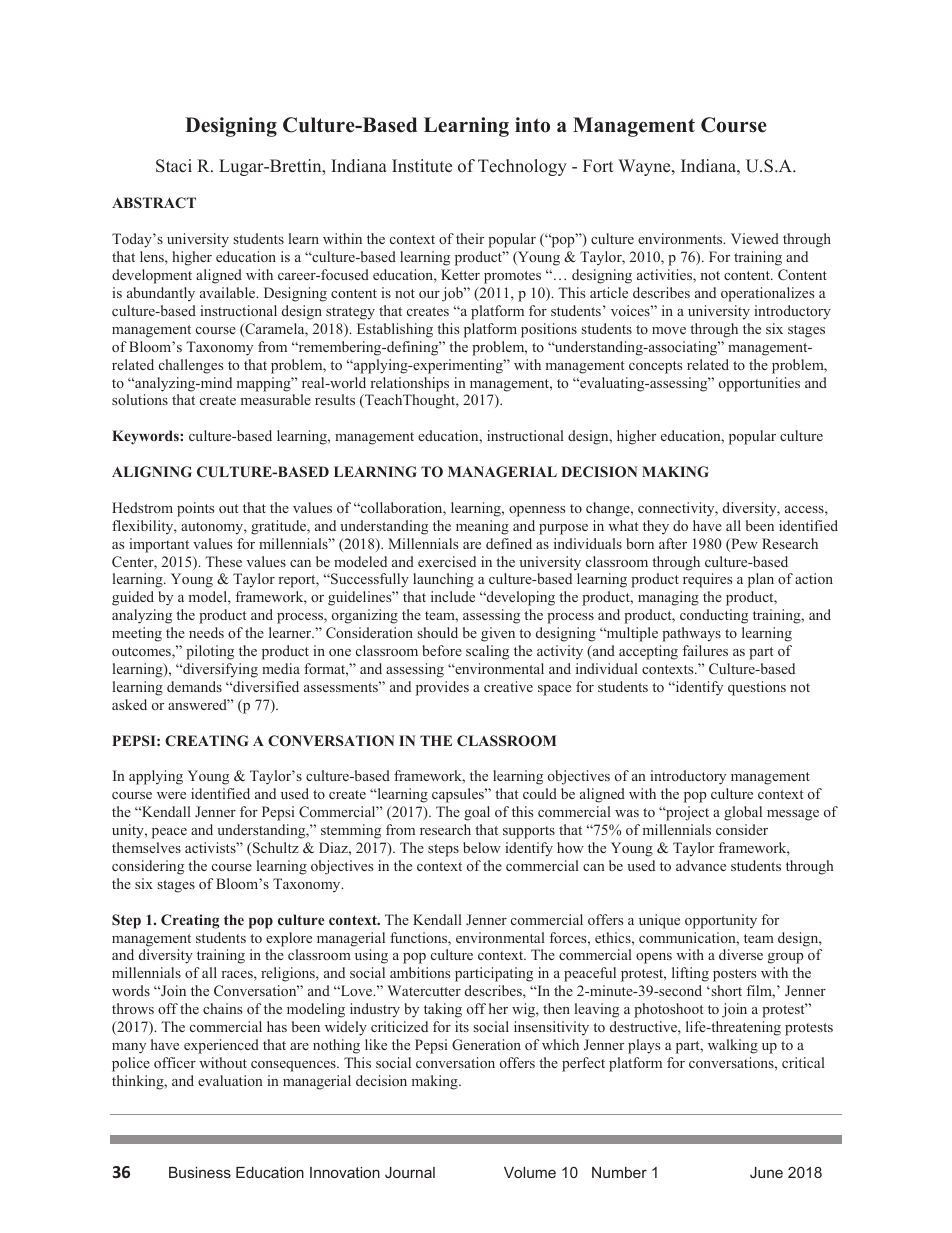 This screenshot has width=952, height=1233. What do you see at coordinates (741, 954) in the screenshot?
I see `diverse` at bounding box center [741, 954].
